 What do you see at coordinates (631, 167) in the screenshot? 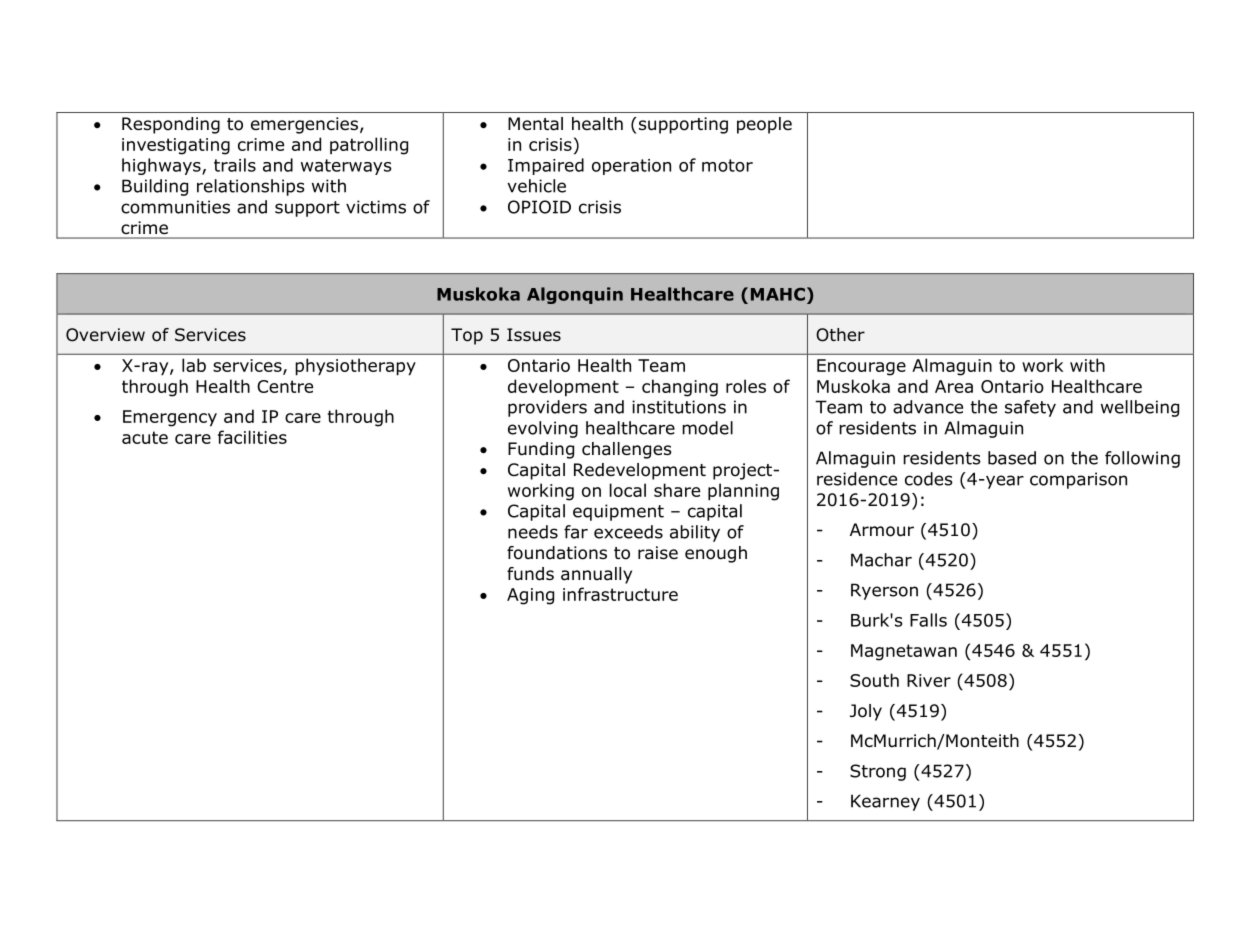
I see `operation` at bounding box center [631, 167].
